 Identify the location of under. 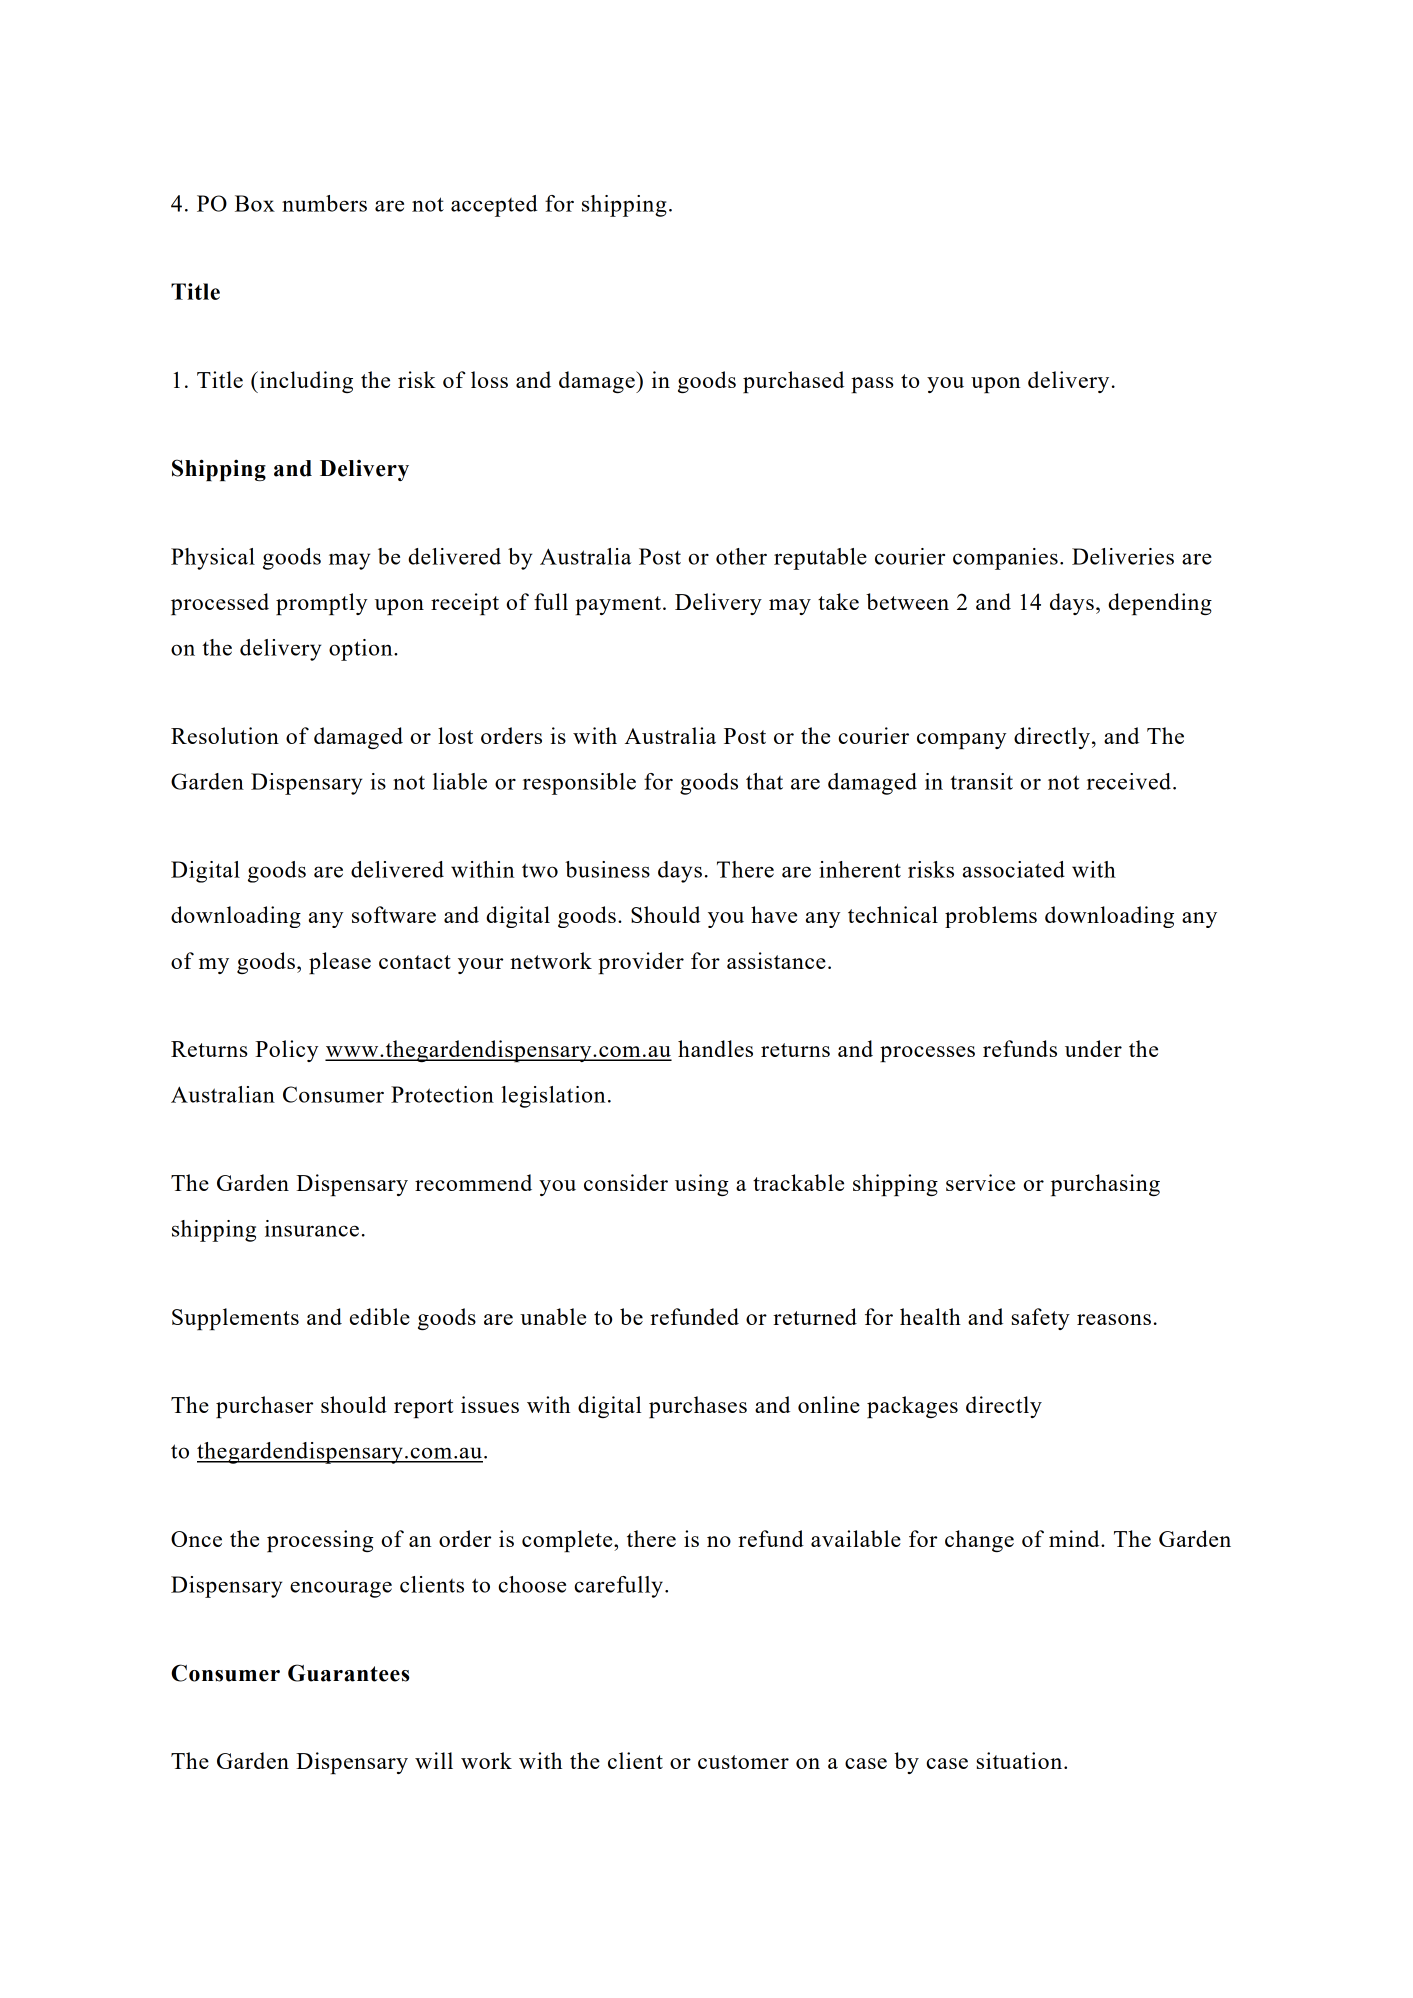
(1093, 1048).
